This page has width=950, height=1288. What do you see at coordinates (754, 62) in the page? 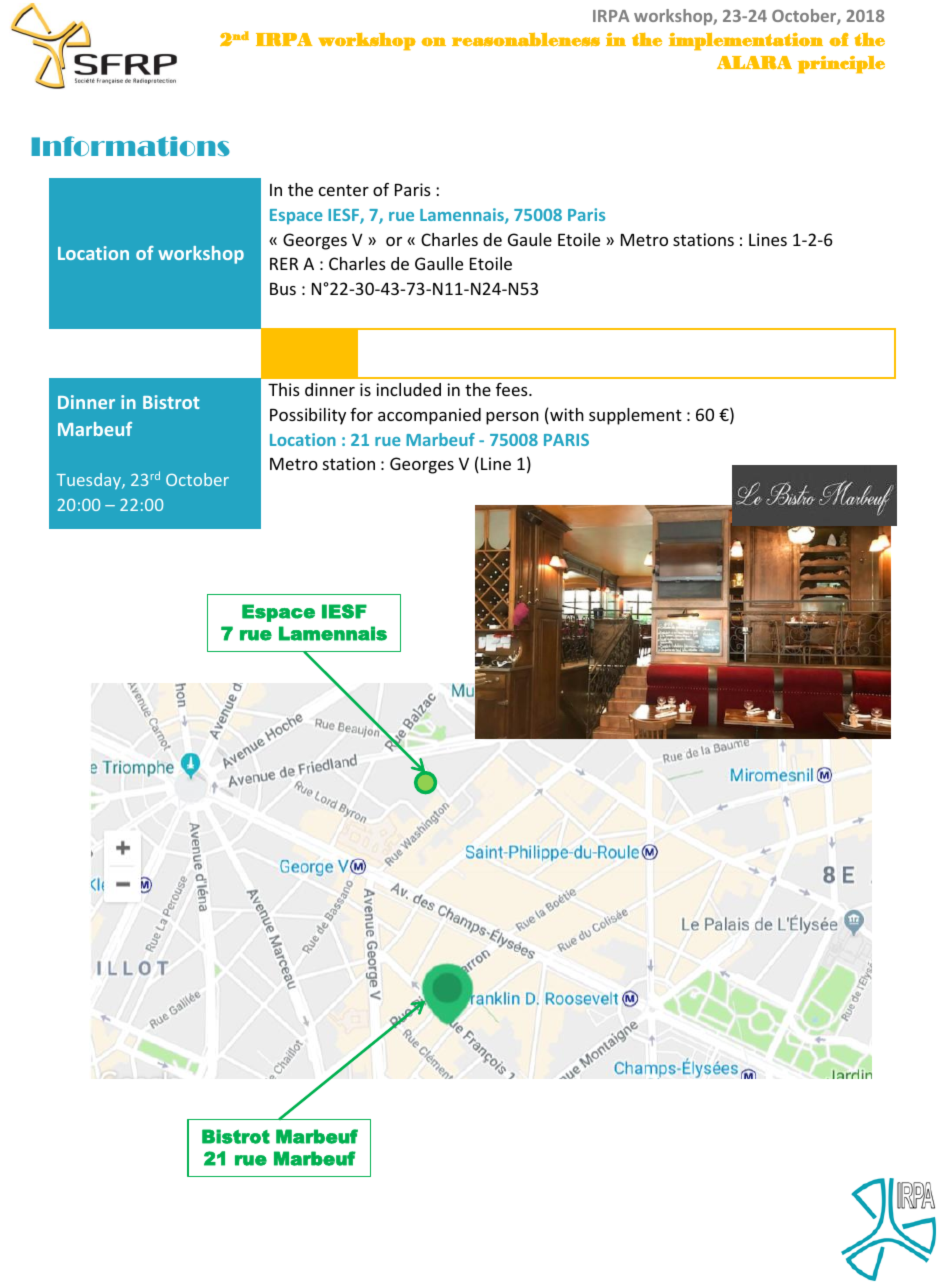
I see `ALARA` at bounding box center [754, 62].
